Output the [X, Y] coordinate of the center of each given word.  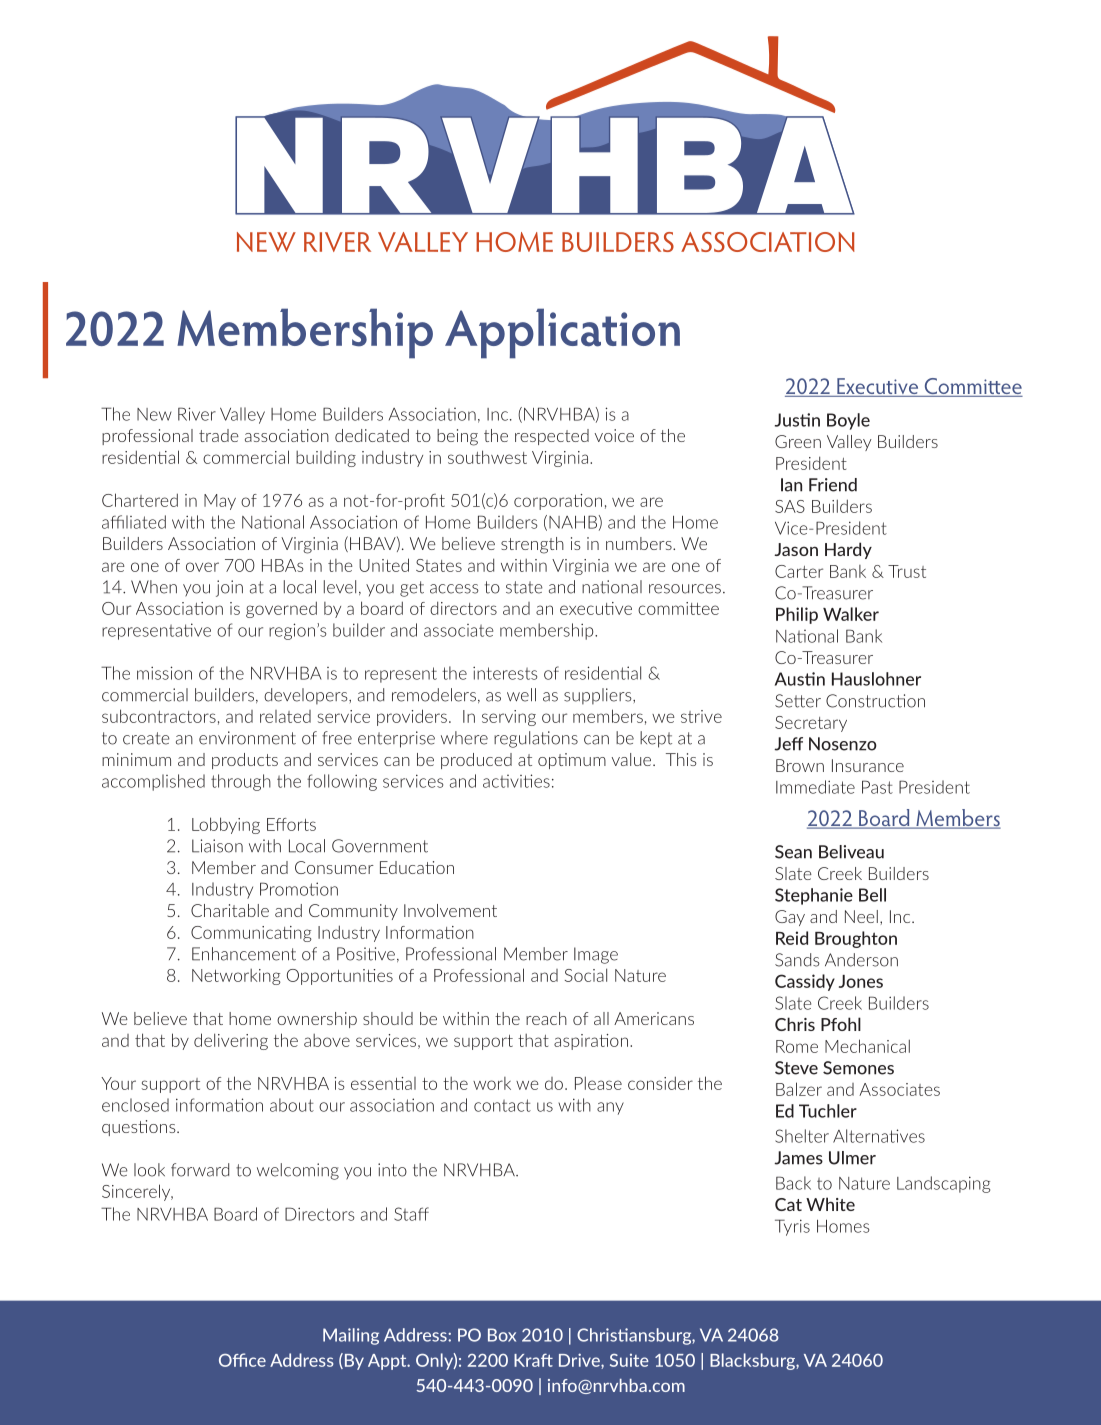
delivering [231, 1041]
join [229, 588]
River [197, 414]
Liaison [217, 846]
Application [562, 333]
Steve [796, 1068]
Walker [851, 614]
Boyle [848, 421]
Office [242, 1360]
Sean [793, 852]
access [454, 589]
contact [502, 1105]
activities [516, 781]
